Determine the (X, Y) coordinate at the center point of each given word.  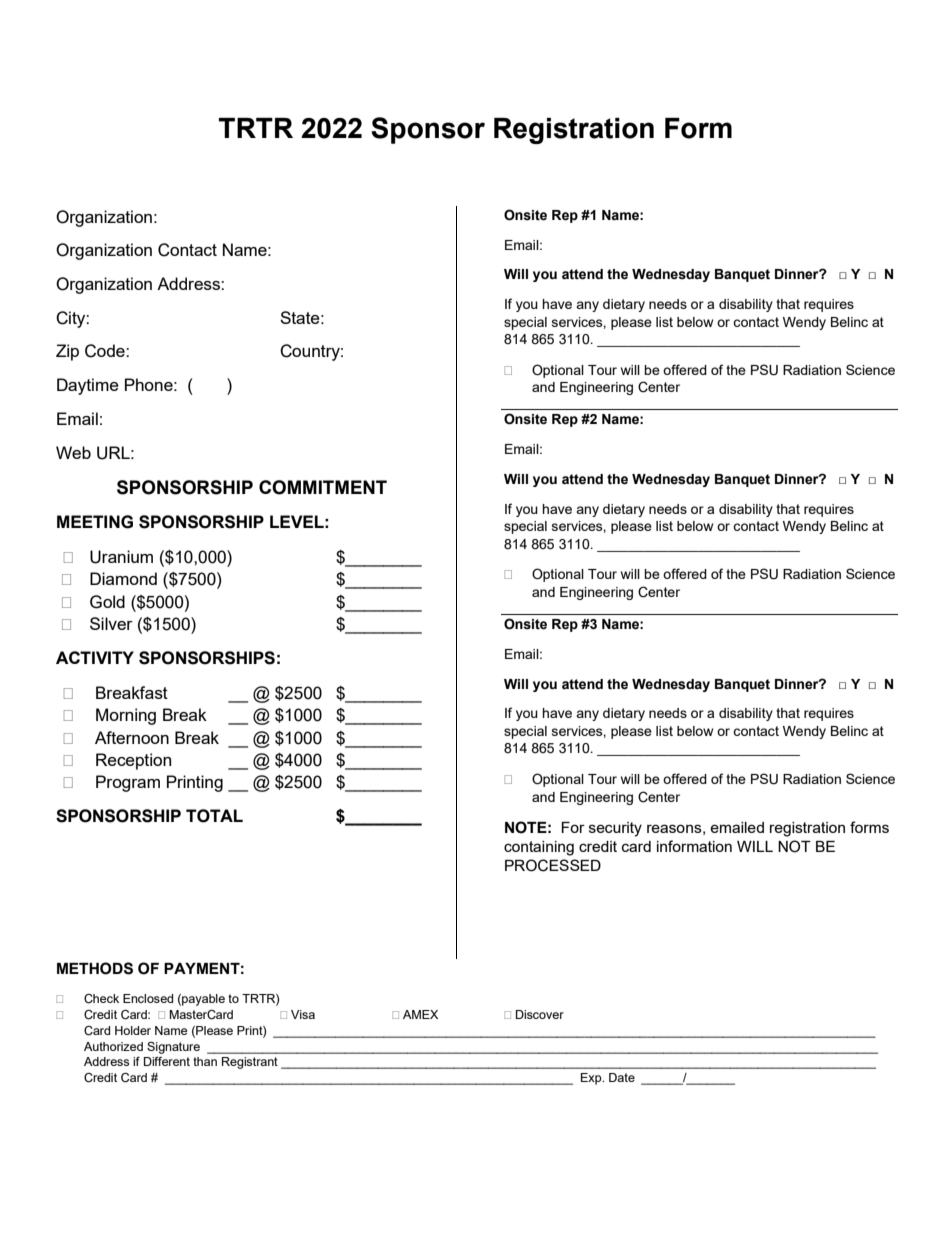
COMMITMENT (323, 487)
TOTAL (214, 816)
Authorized (113, 1046)
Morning (126, 716)
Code (106, 351)
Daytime (88, 386)
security (615, 829)
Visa (303, 1014)
